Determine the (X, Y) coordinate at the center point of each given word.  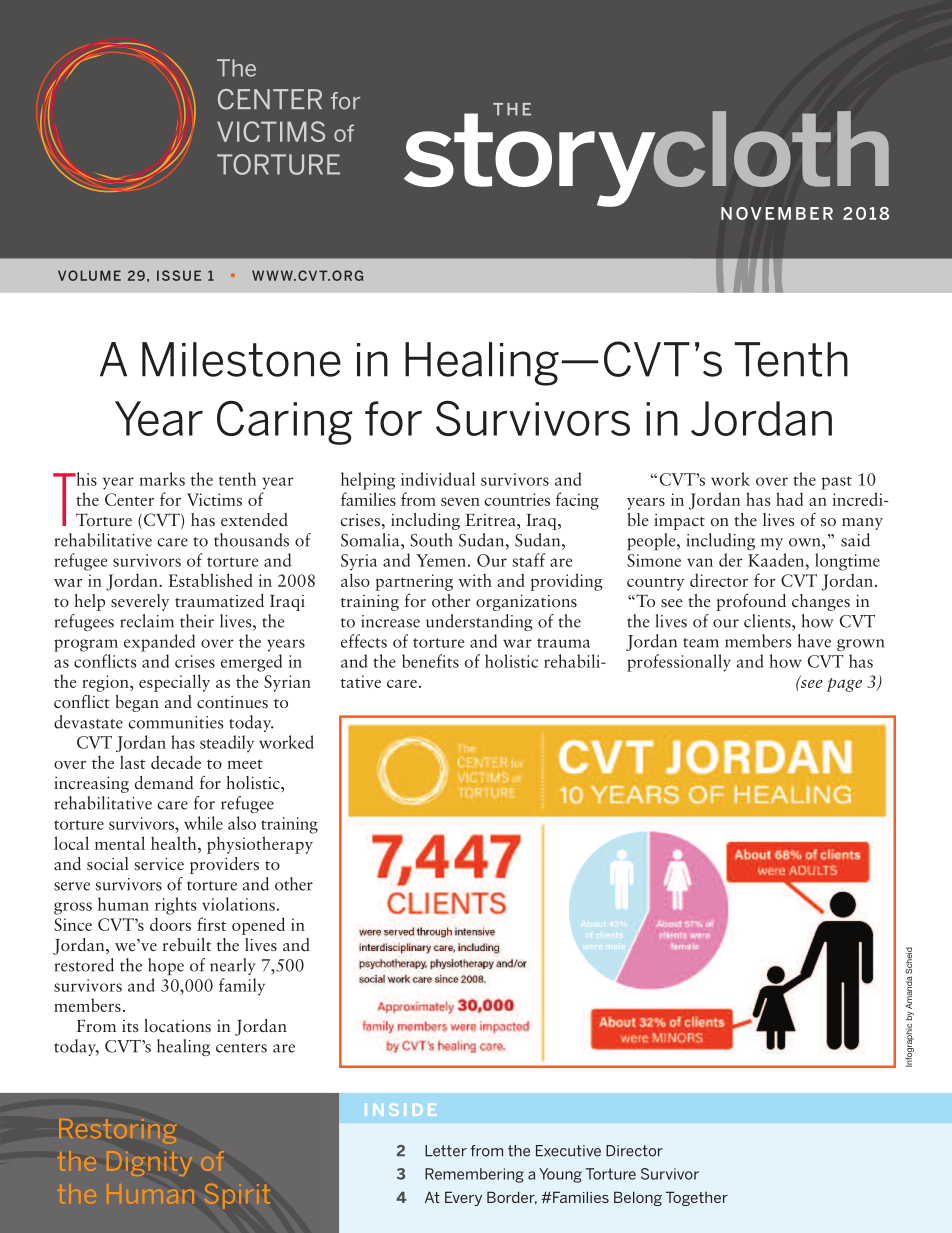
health (175, 843)
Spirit (237, 1196)
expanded (159, 643)
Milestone (241, 359)
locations (177, 1026)
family (242, 987)
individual (438, 479)
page (844, 685)
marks (162, 479)
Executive (568, 1151)
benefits (430, 661)
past (836, 483)
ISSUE (179, 275)
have (814, 641)
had (789, 499)
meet (245, 764)
